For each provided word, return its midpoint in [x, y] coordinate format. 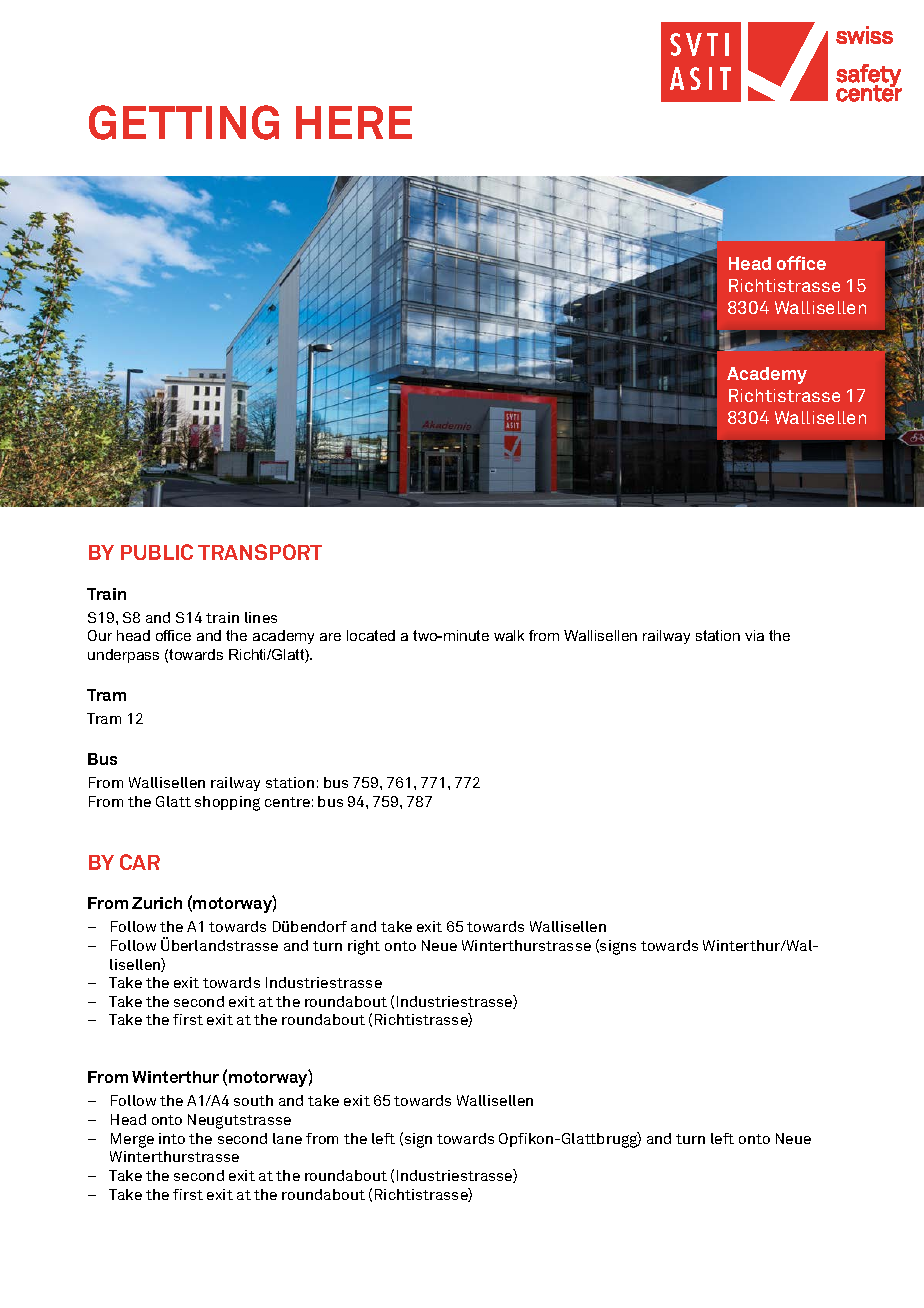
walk [509, 635]
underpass [123, 656]
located [371, 635]
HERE [354, 122]
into [172, 1138]
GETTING [184, 122]
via [754, 635]
